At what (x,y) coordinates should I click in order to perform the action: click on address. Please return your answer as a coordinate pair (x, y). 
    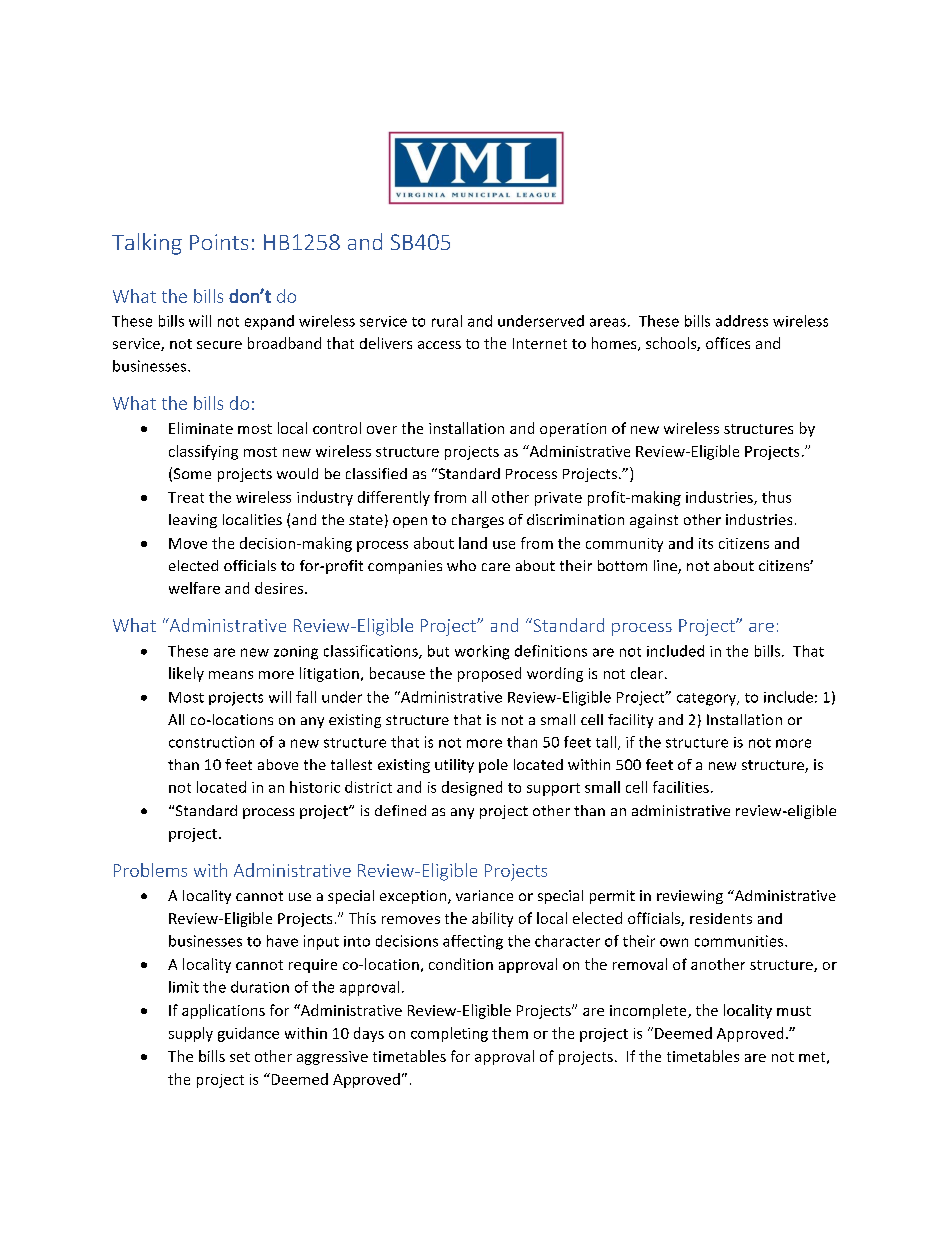
    Looking at the image, I should click on (742, 321).
